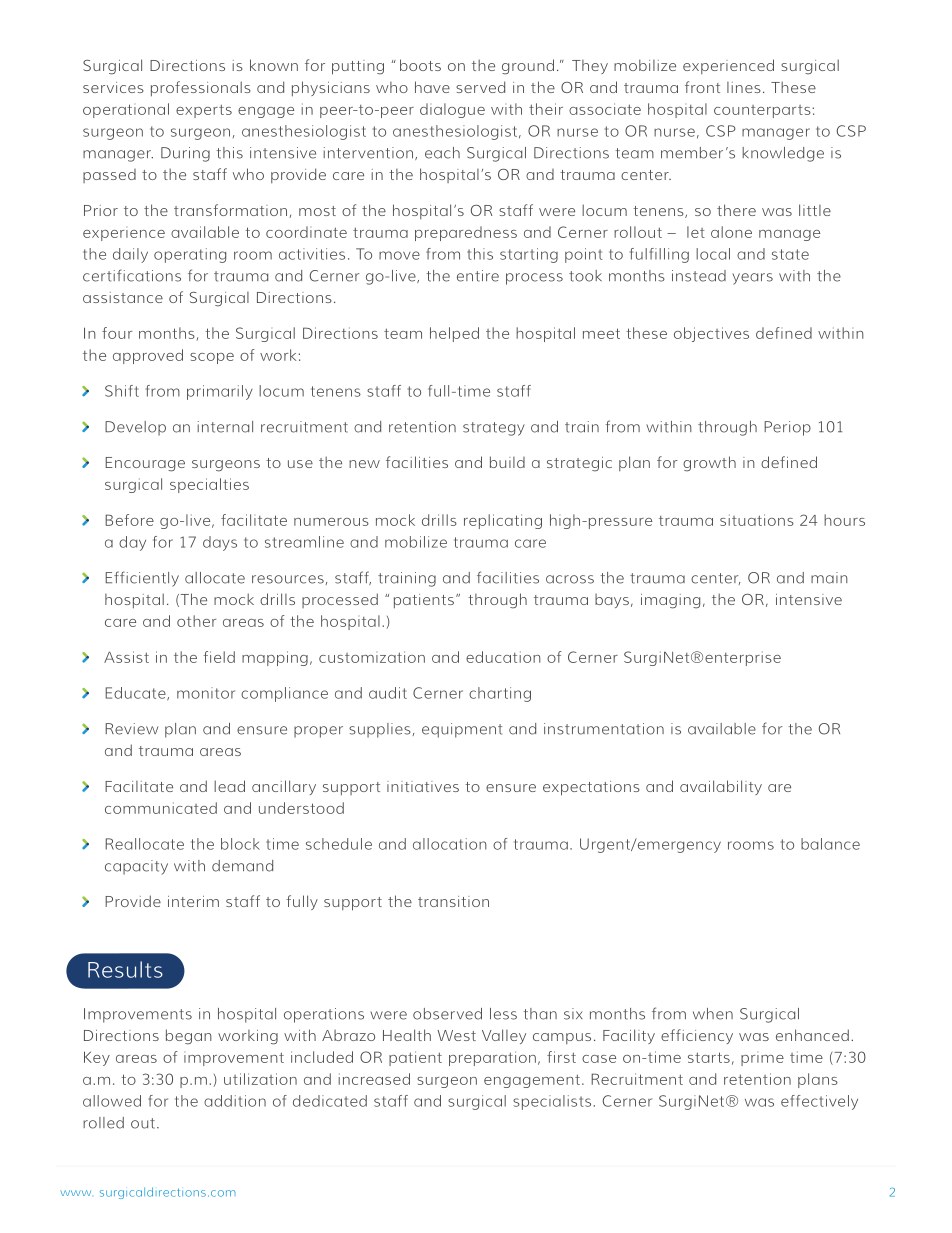 The width and height of the screenshot is (952, 1233). Describe the element at coordinates (503, 657) in the screenshot. I see `education` at that location.
